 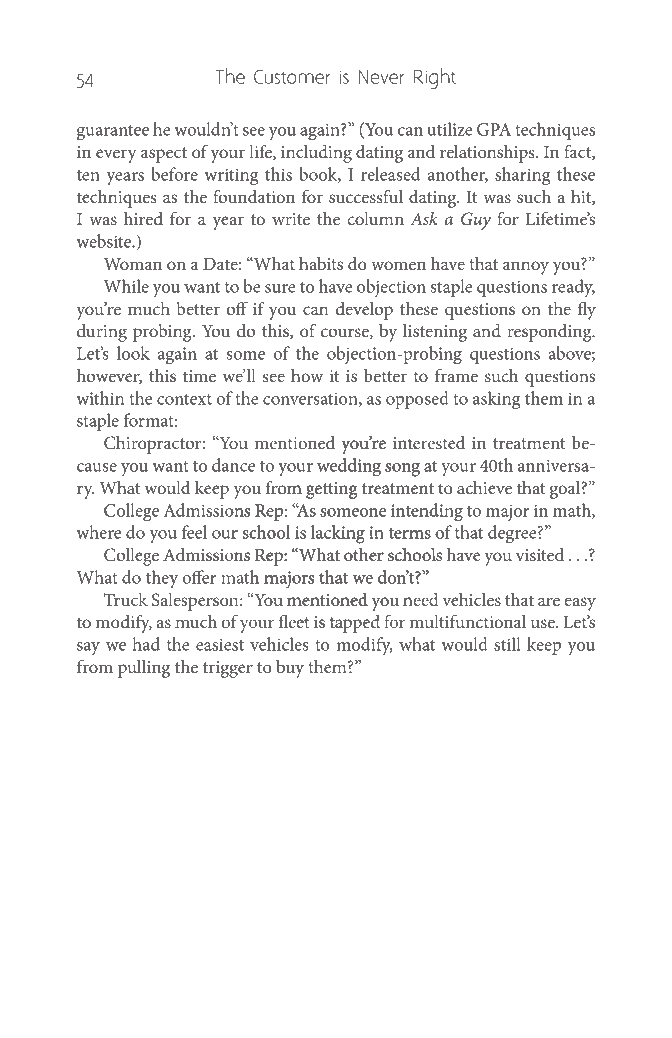 What do you see at coordinates (540, 554) in the screenshot?
I see `visited` at bounding box center [540, 554].
